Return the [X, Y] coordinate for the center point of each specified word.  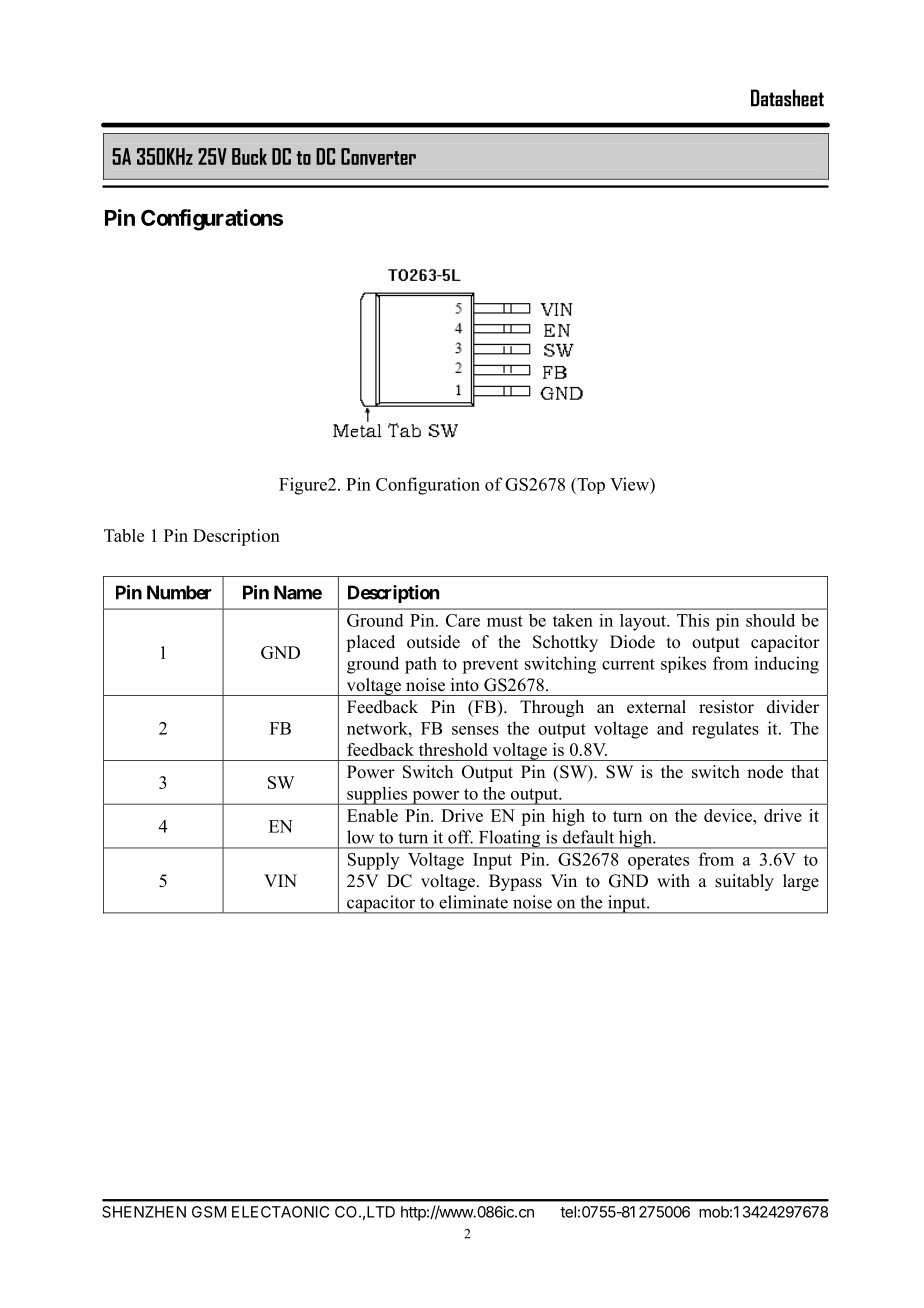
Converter [378, 156]
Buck [249, 156]
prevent [490, 666]
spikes [683, 664]
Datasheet [787, 98]
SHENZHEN [144, 1212]
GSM [209, 1212]
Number [179, 592]
